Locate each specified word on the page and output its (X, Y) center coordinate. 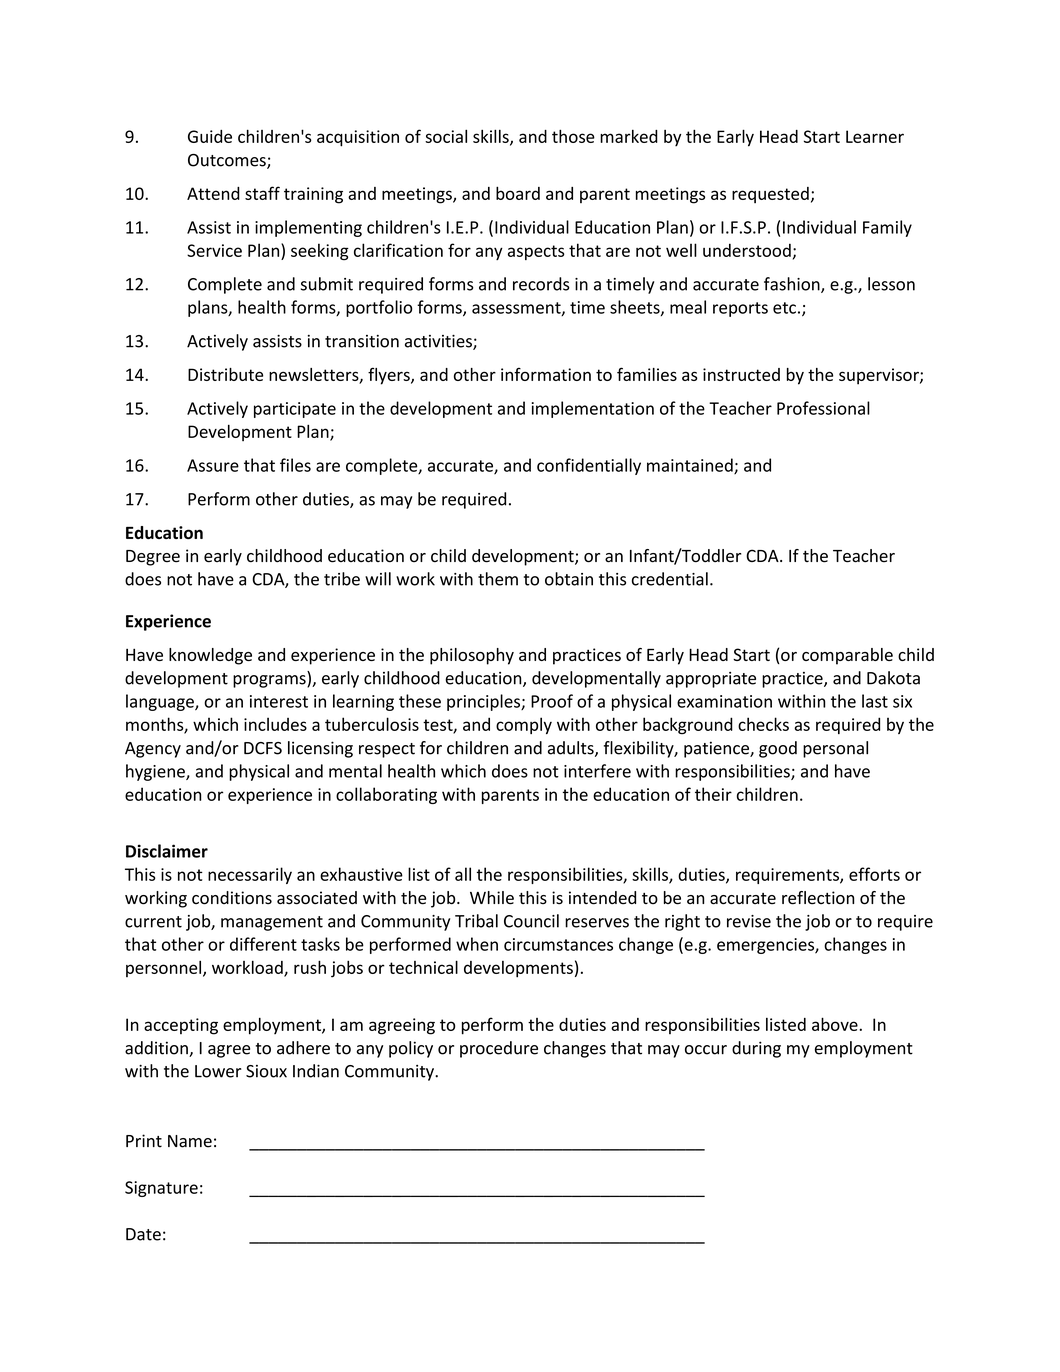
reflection (818, 898)
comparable (847, 656)
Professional (823, 408)
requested (770, 195)
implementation (593, 409)
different (263, 944)
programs (270, 681)
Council (531, 921)
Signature (161, 1189)
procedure (499, 1049)
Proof (552, 701)
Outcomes (228, 161)
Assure (213, 465)
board (518, 193)
